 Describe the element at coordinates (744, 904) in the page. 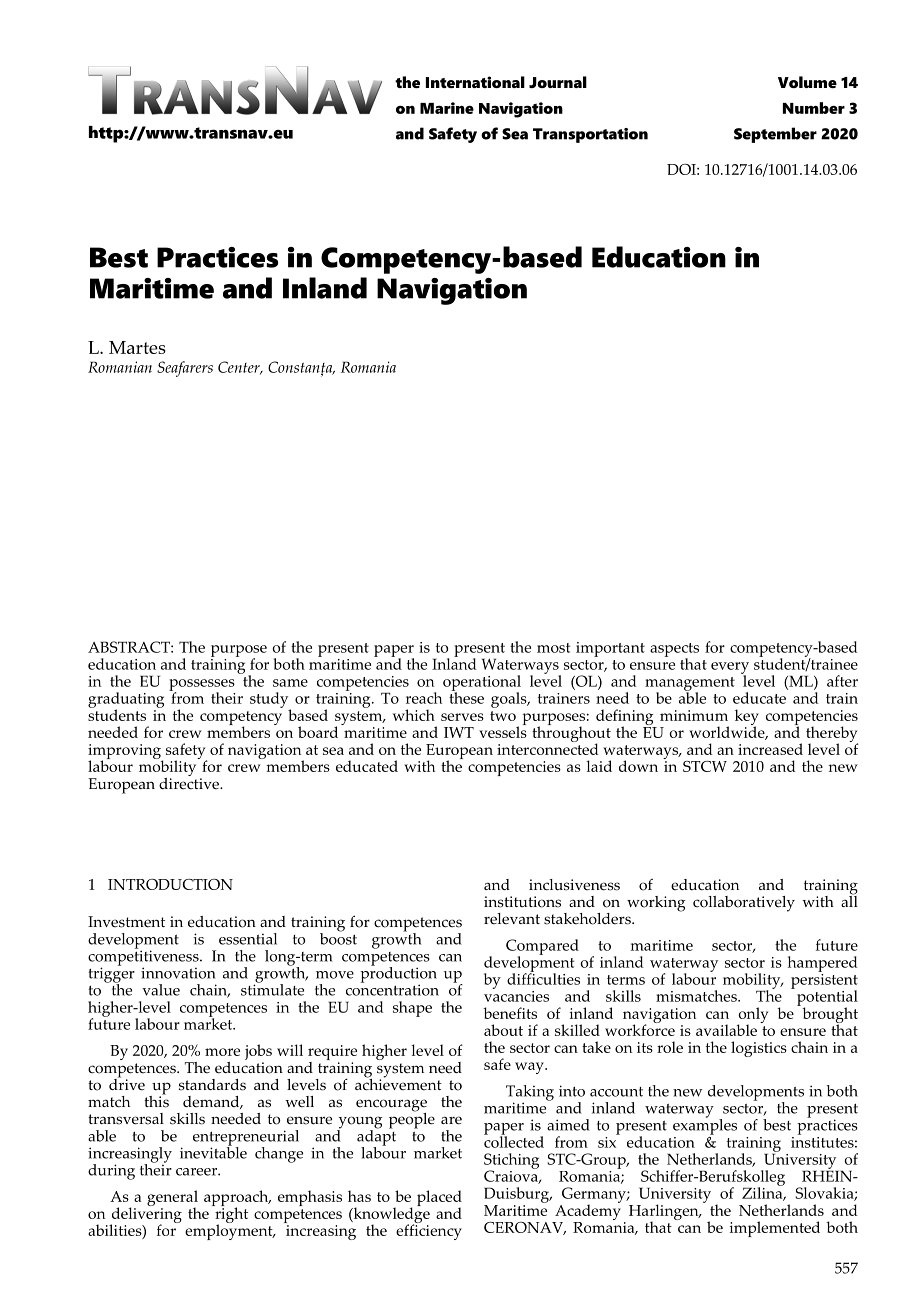

I see `collaboratively` at that location.
